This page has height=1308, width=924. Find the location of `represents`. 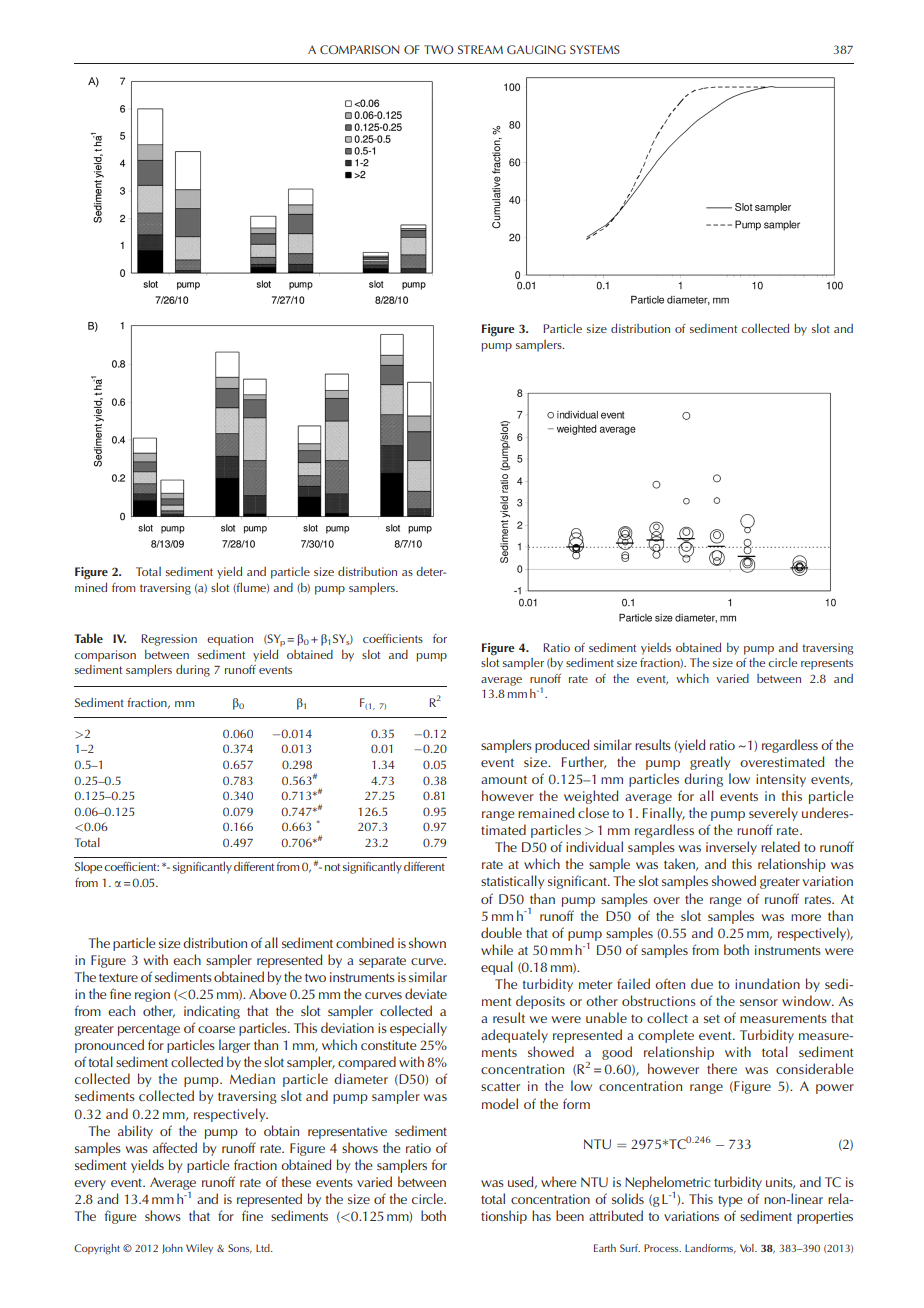

represents is located at coordinates (827, 664).
